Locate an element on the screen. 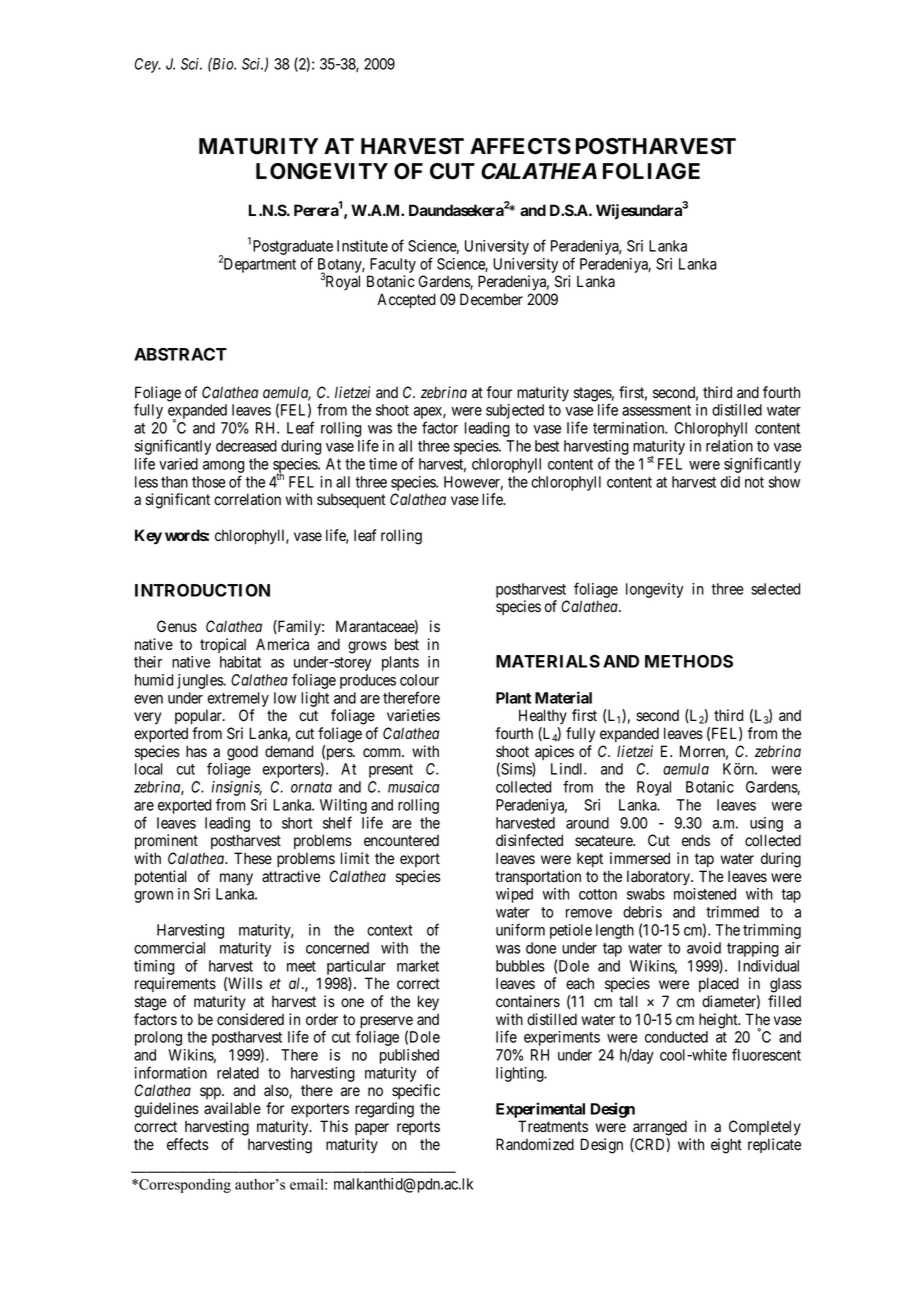 The image size is (924, 1307). Institute is located at coordinates (362, 246).
